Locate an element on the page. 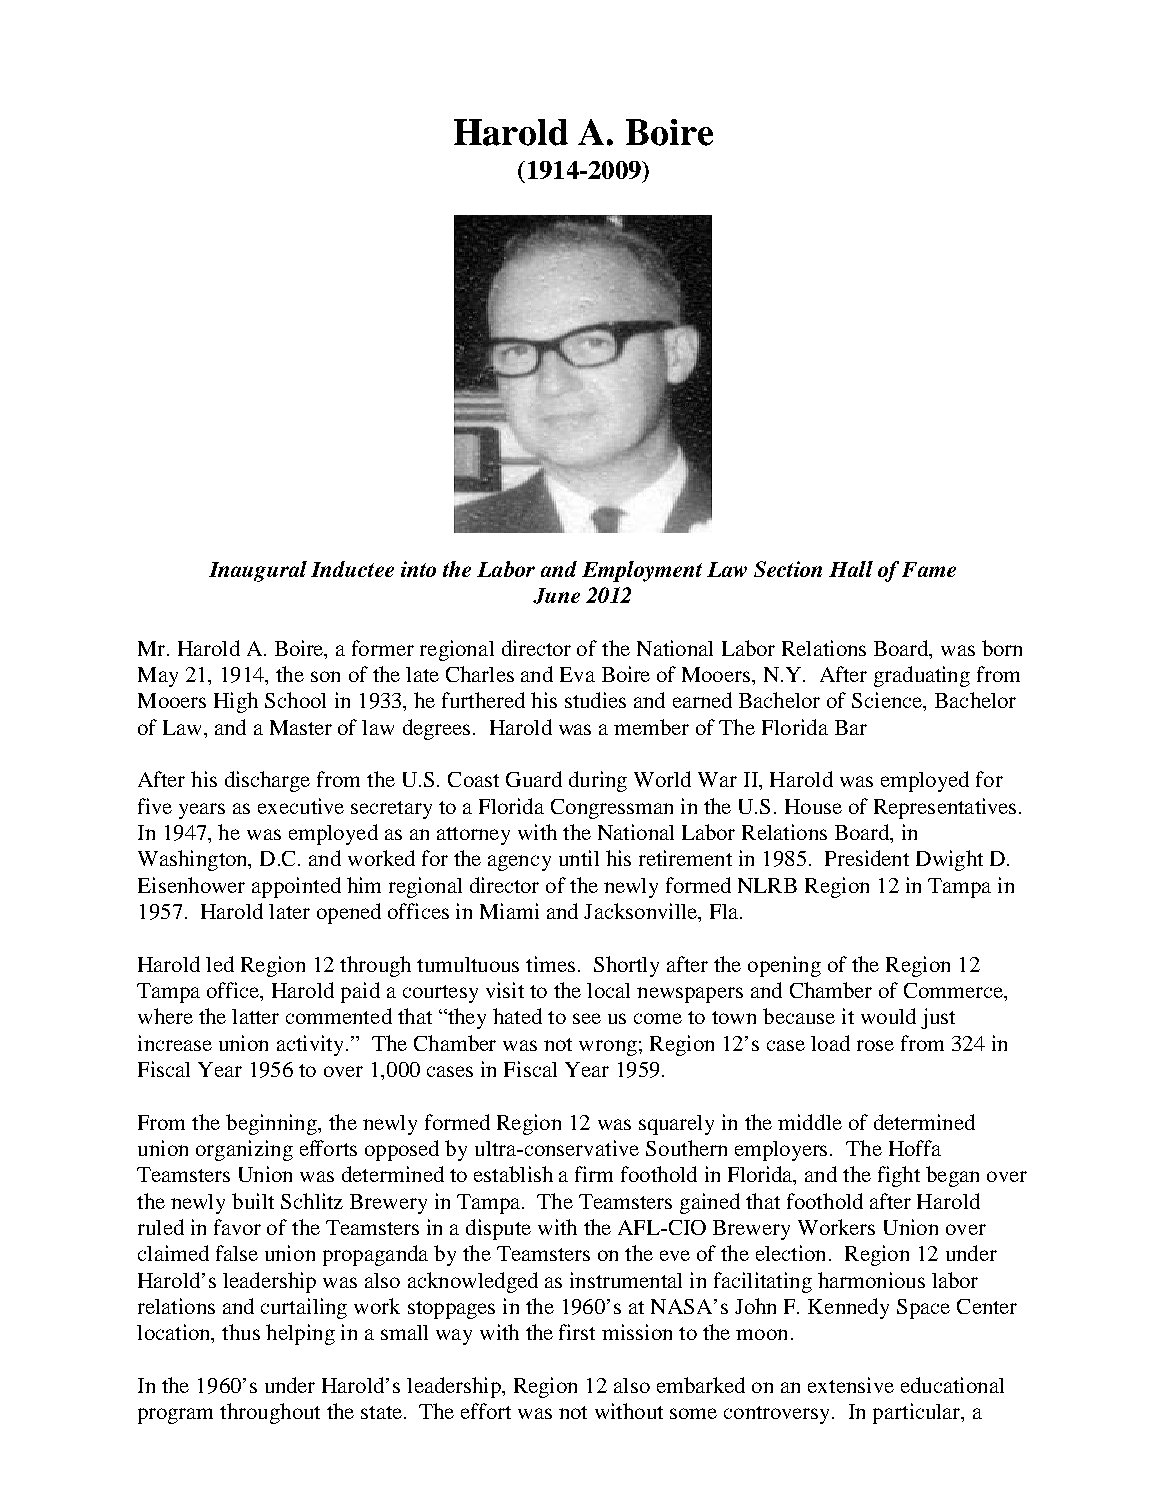 This image has height=1511, width=1167. Inaugural is located at coordinates (258, 571).
